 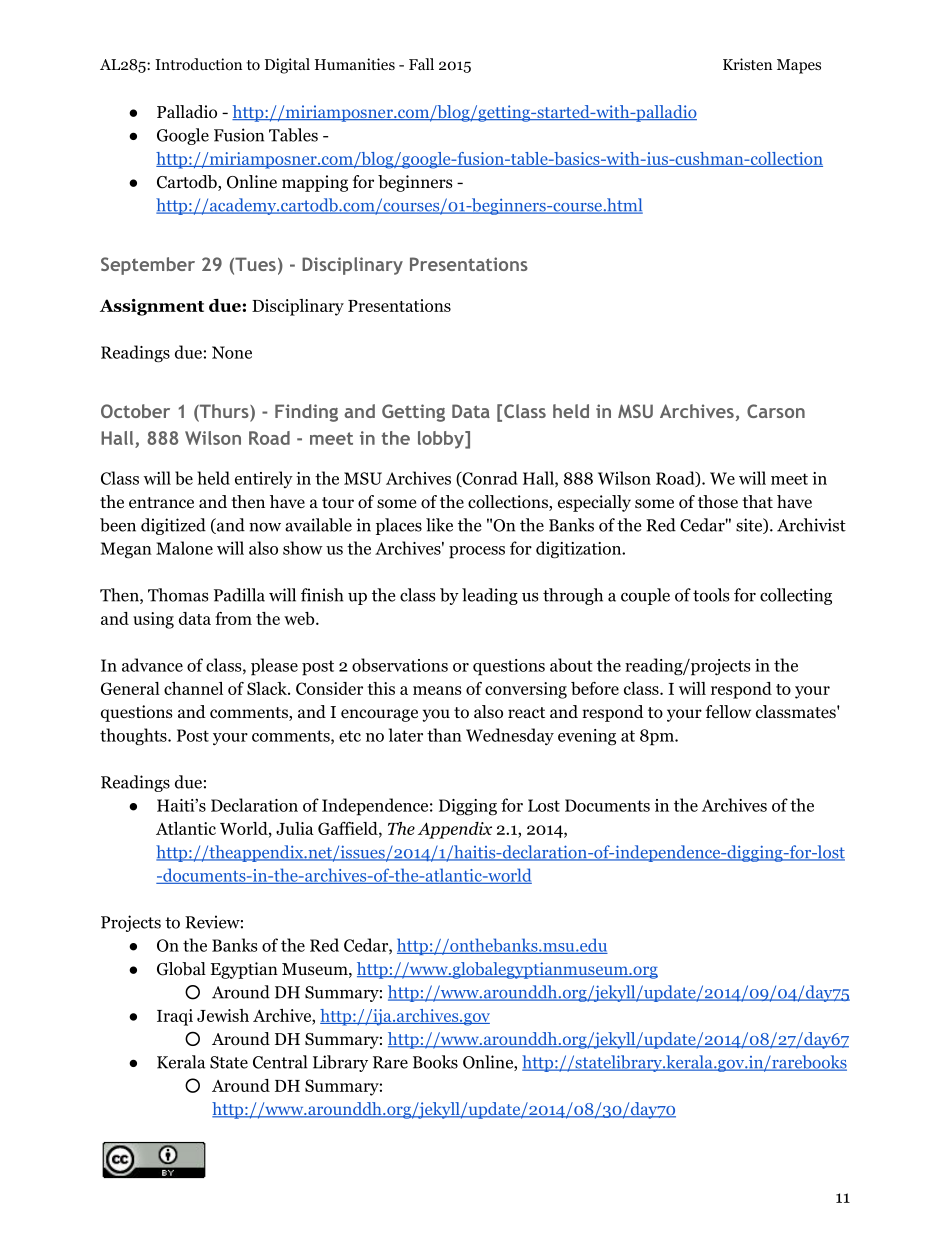 I want to click on Fall, so click(x=421, y=64).
